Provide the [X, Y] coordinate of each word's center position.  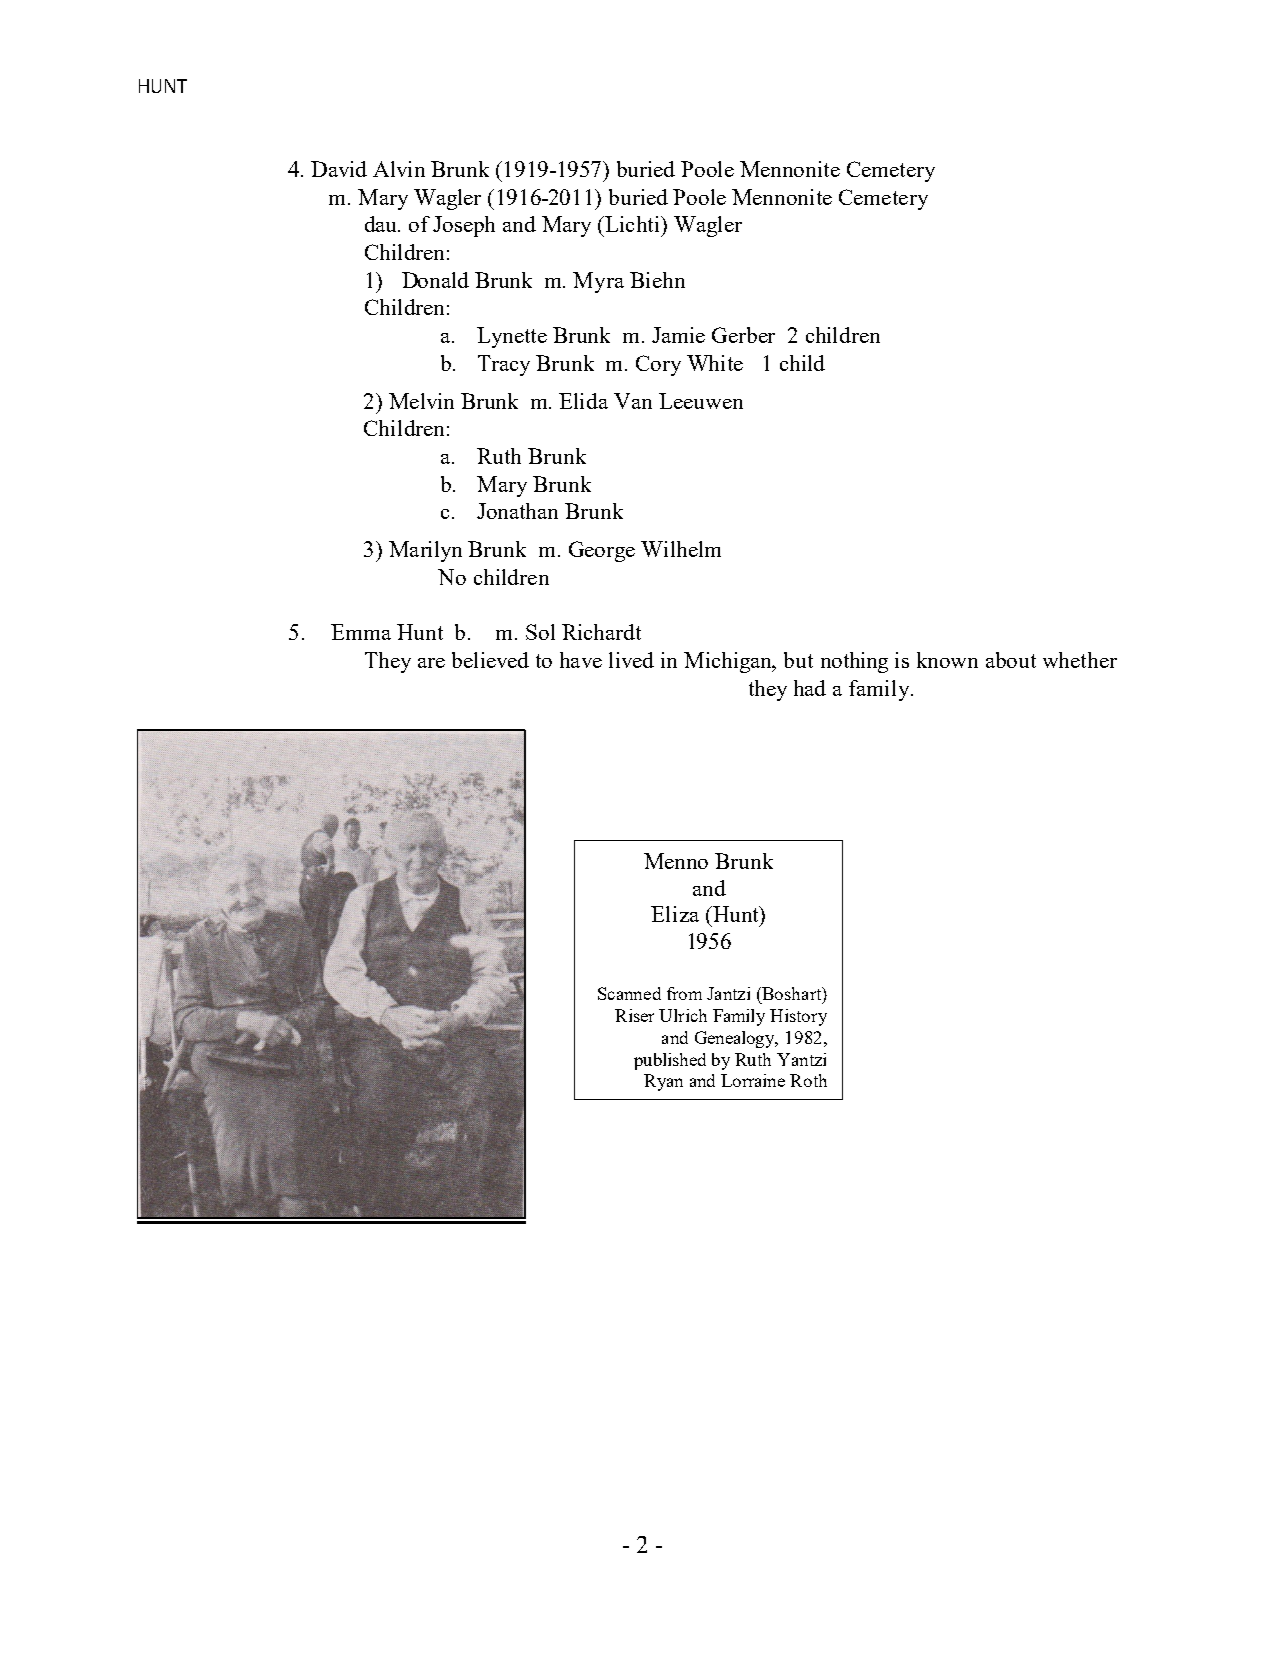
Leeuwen [701, 401]
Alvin [399, 169]
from [684, 993]
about [1011, 660]
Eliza [675, 914]
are [431, 663]
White [715, 363]
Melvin [421, 401]
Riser [634, 1015]
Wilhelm [681, 549]
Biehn [657, 280]
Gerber [743, 335]
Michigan [729, 662]
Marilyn [425, 551]
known [947, 660]
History [798, 1017]
